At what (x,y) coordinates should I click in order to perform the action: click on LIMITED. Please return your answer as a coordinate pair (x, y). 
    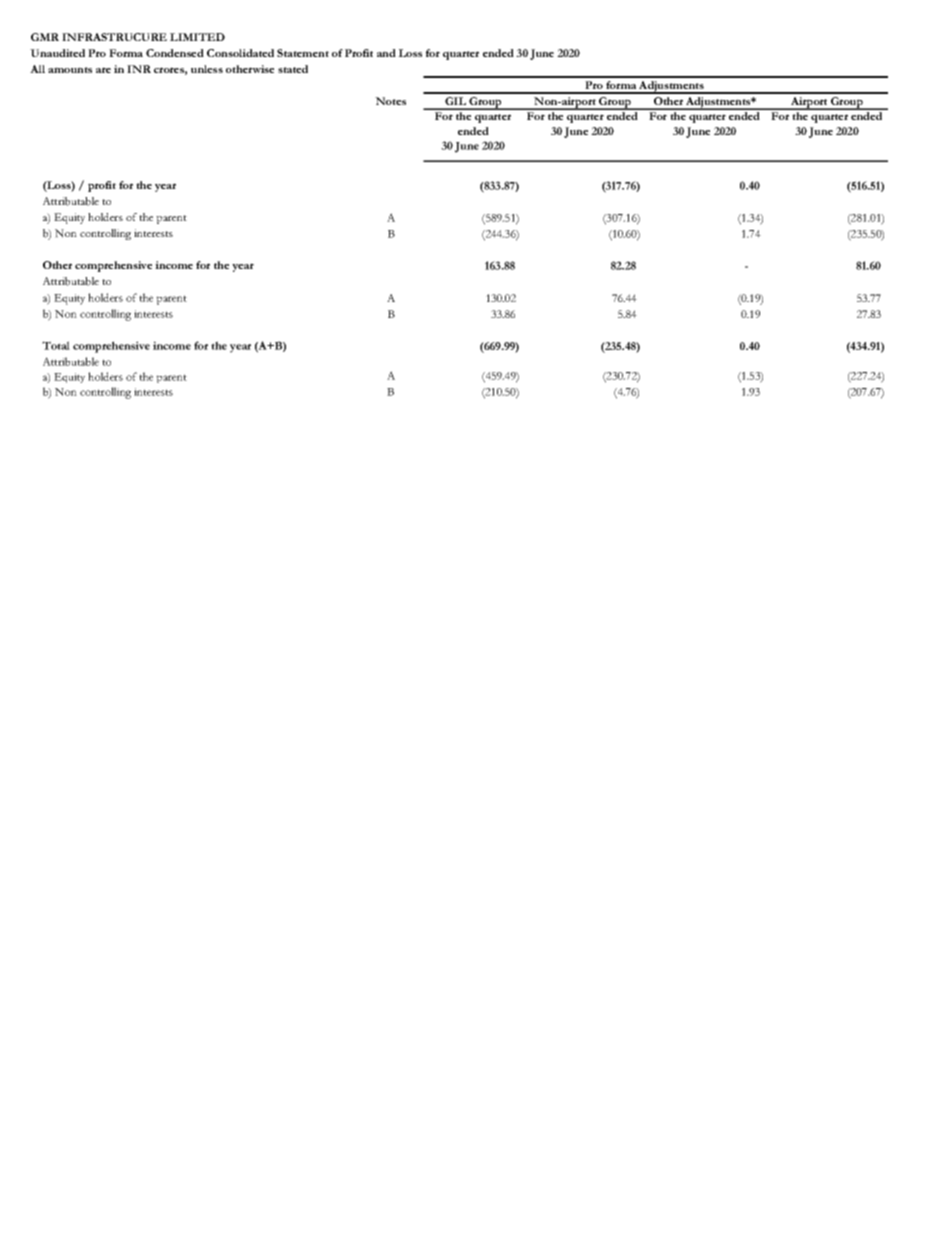
    Looking at the image, I should click on (197, 37).
